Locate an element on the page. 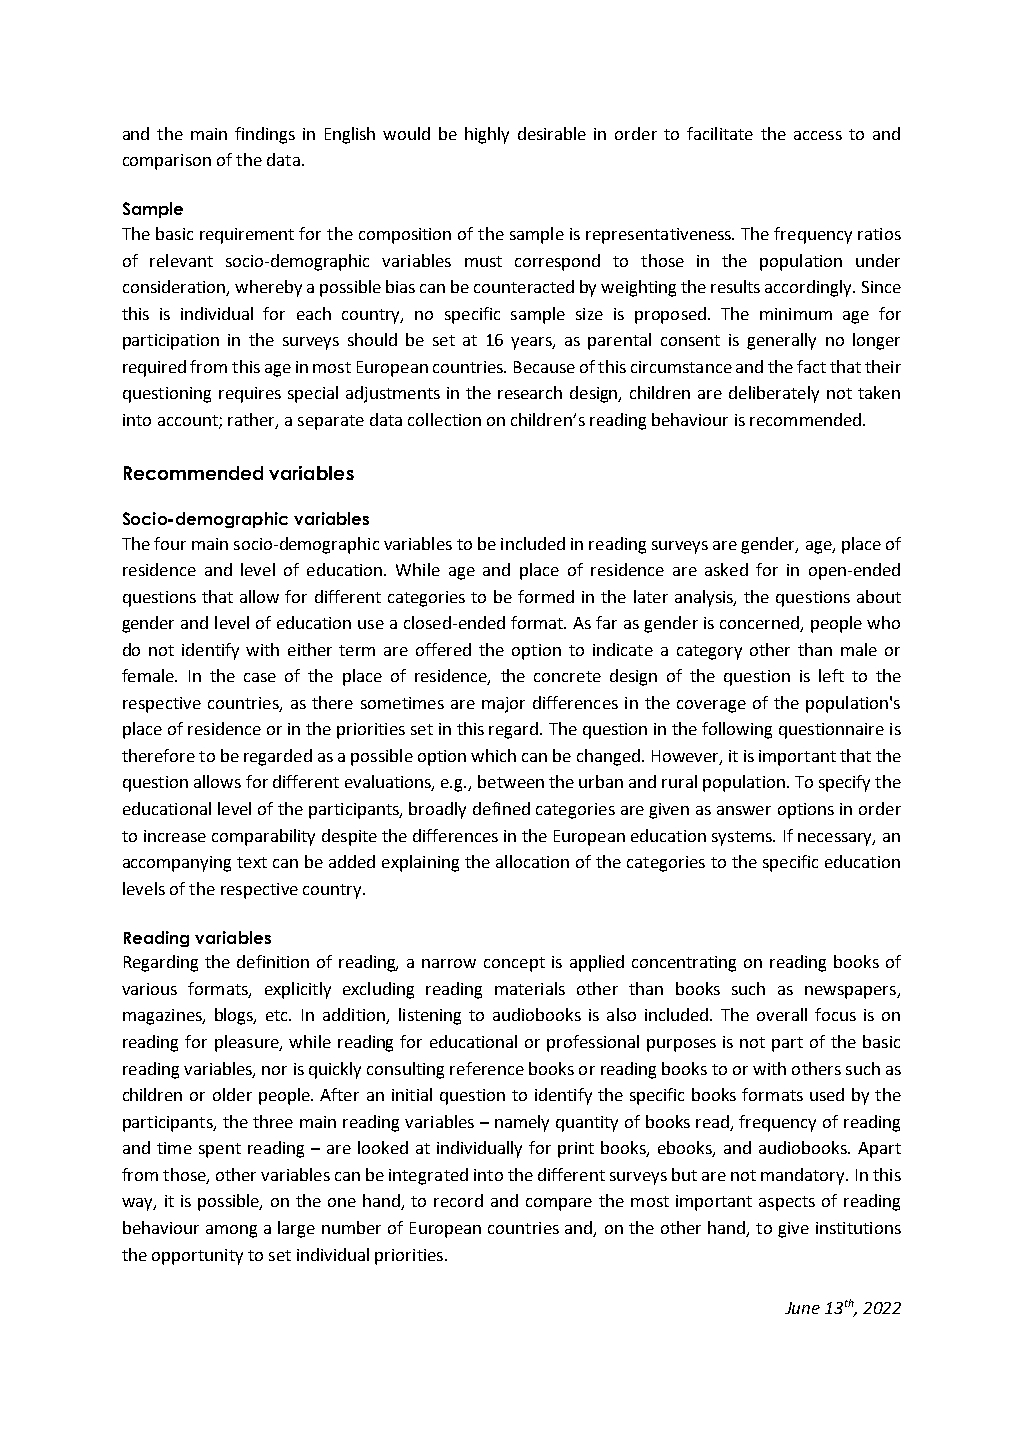 Image resolution: width=1023 pixels, height=1447 pixels. materials is located at coordinates (530, 988).
